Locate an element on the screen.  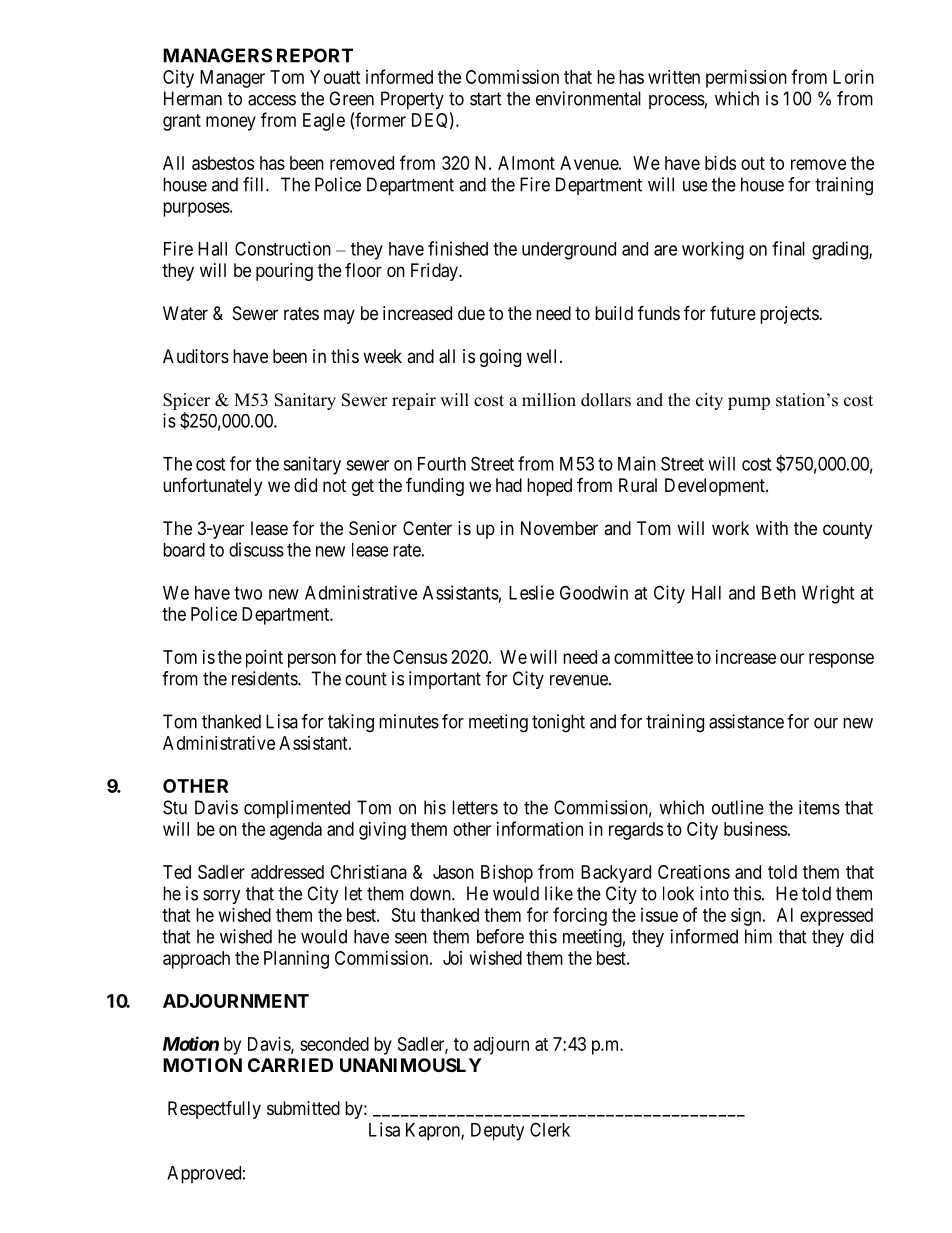
pouring is located at coordinates (284, 272).
